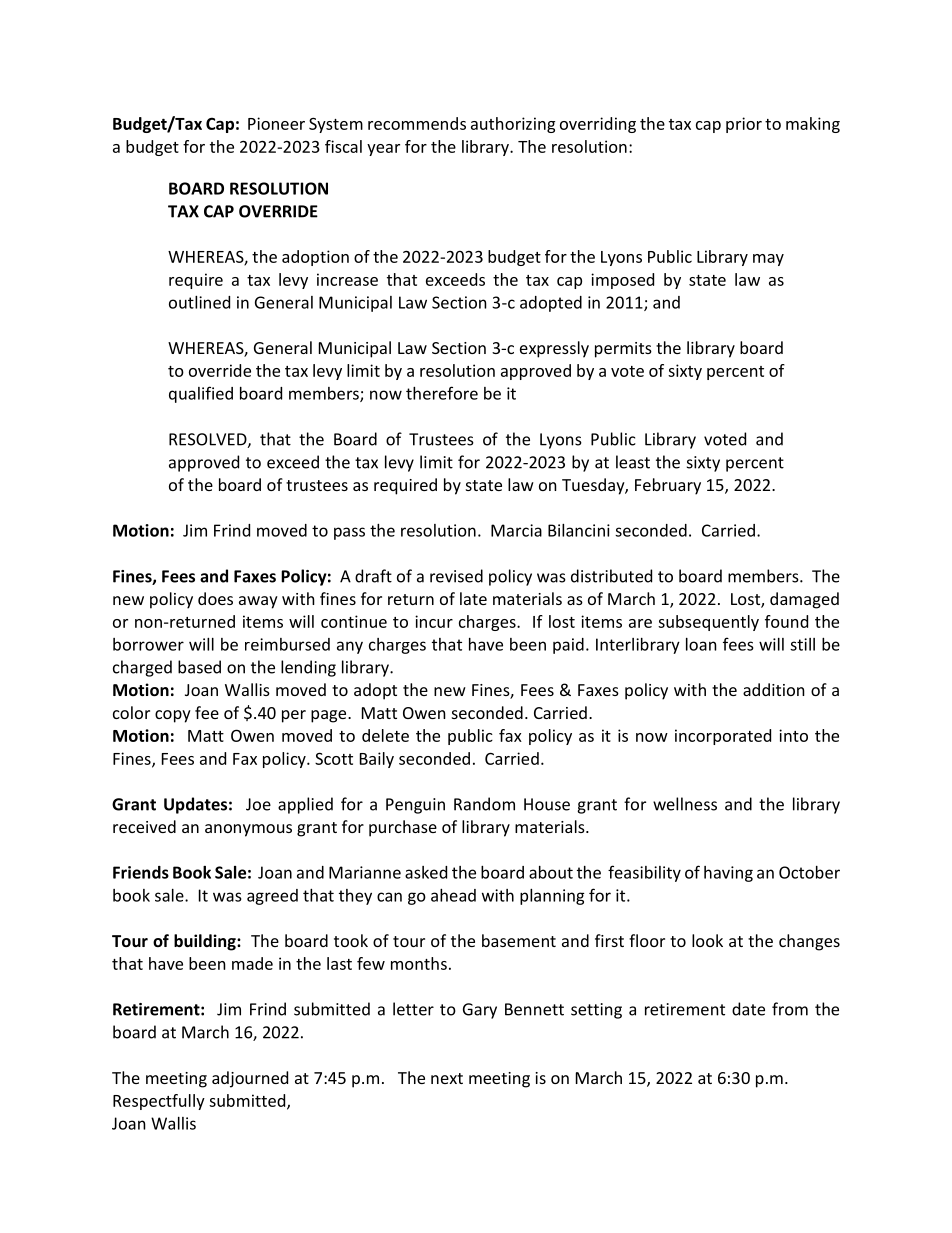 The height and width of the image is (1233, 952). What do you see at coordinates (201, 394) in the image?
I see `qualified` at bounding box center [201, 394].
